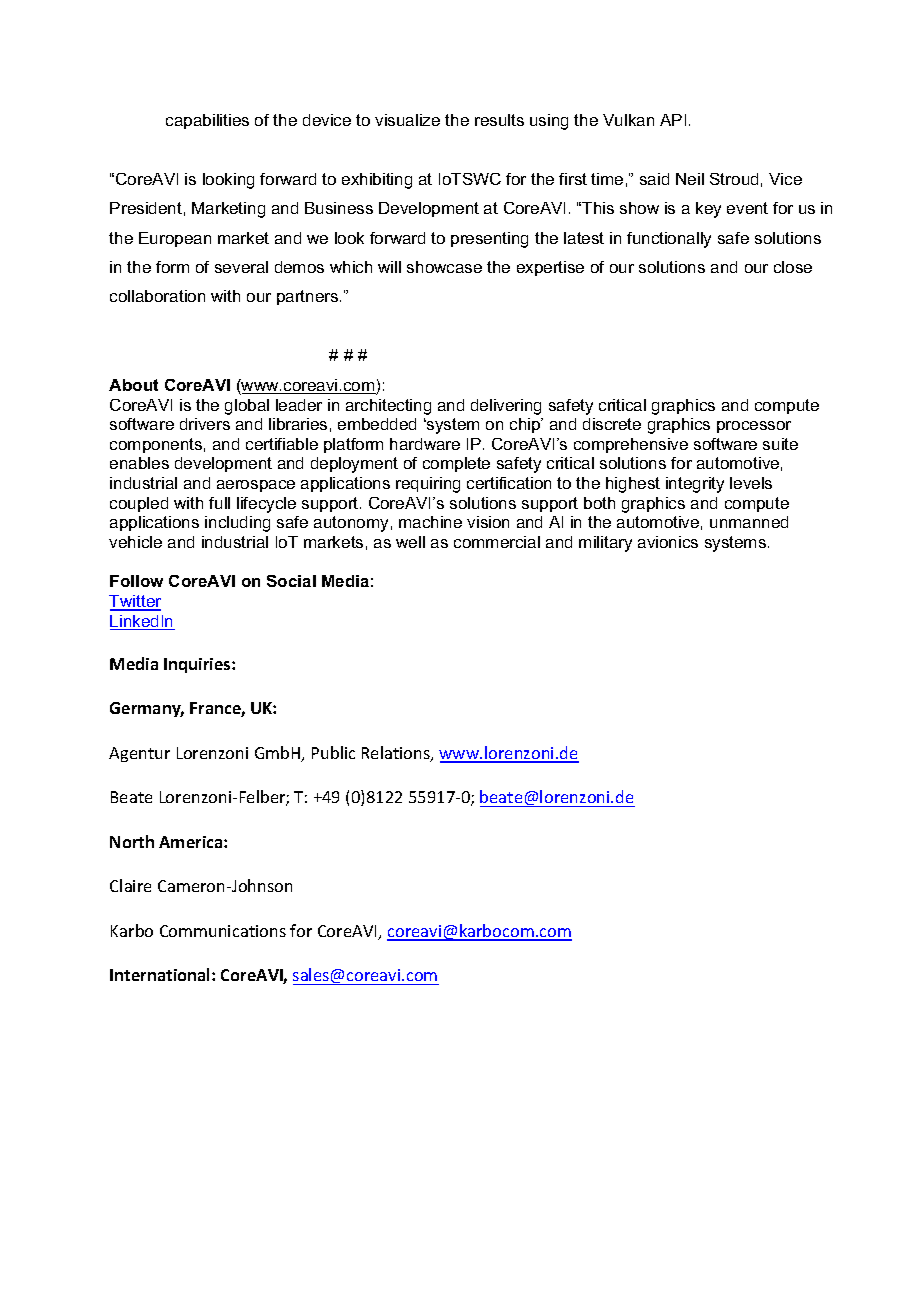 The image size is (924, 1308). What do you see at coordinates (223, 931) in the image?
I see `Communications` at bounding box center [223, 931].
